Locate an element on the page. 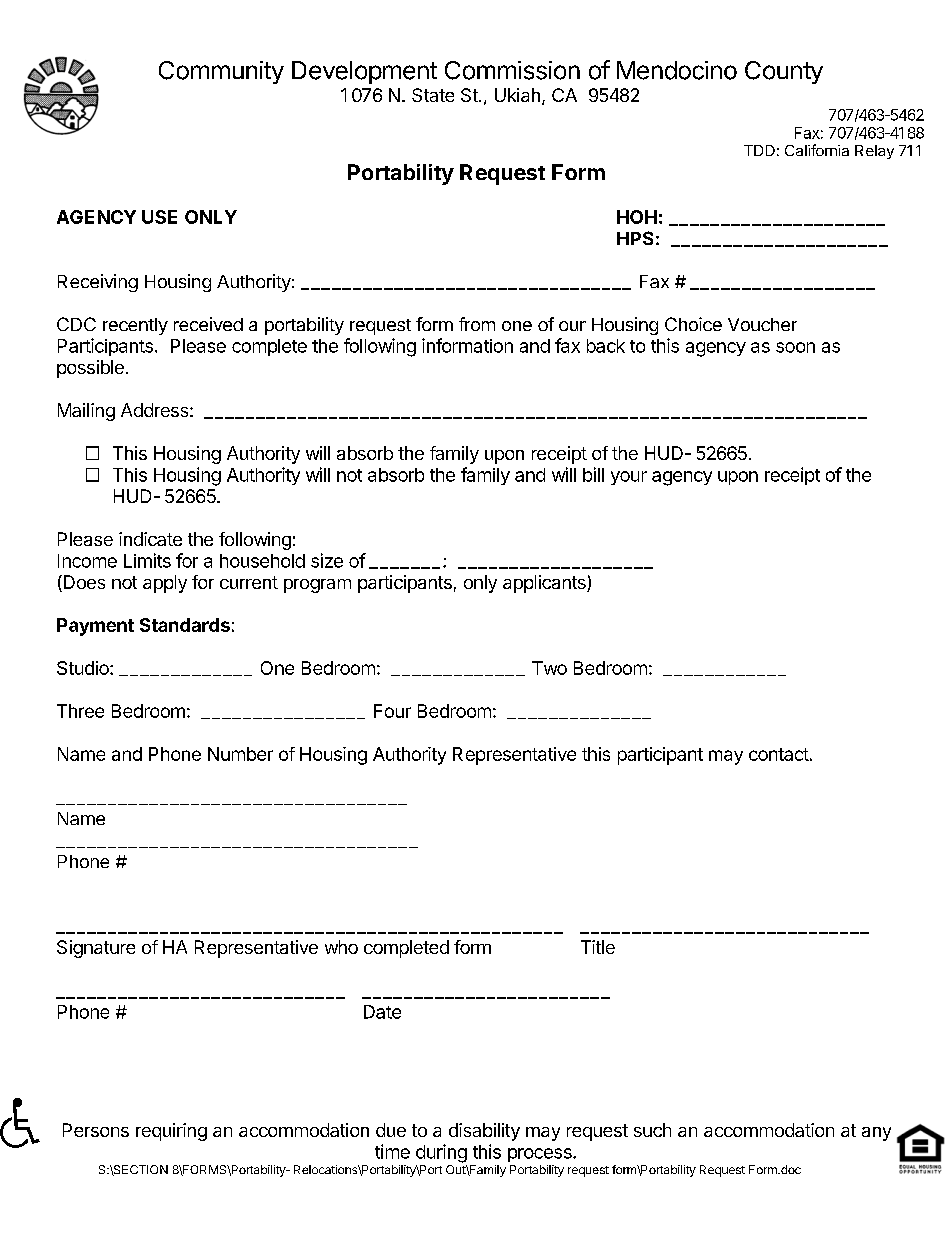 The height and width of the page is (1233, 952). from is located at coordinates (477, 324).
